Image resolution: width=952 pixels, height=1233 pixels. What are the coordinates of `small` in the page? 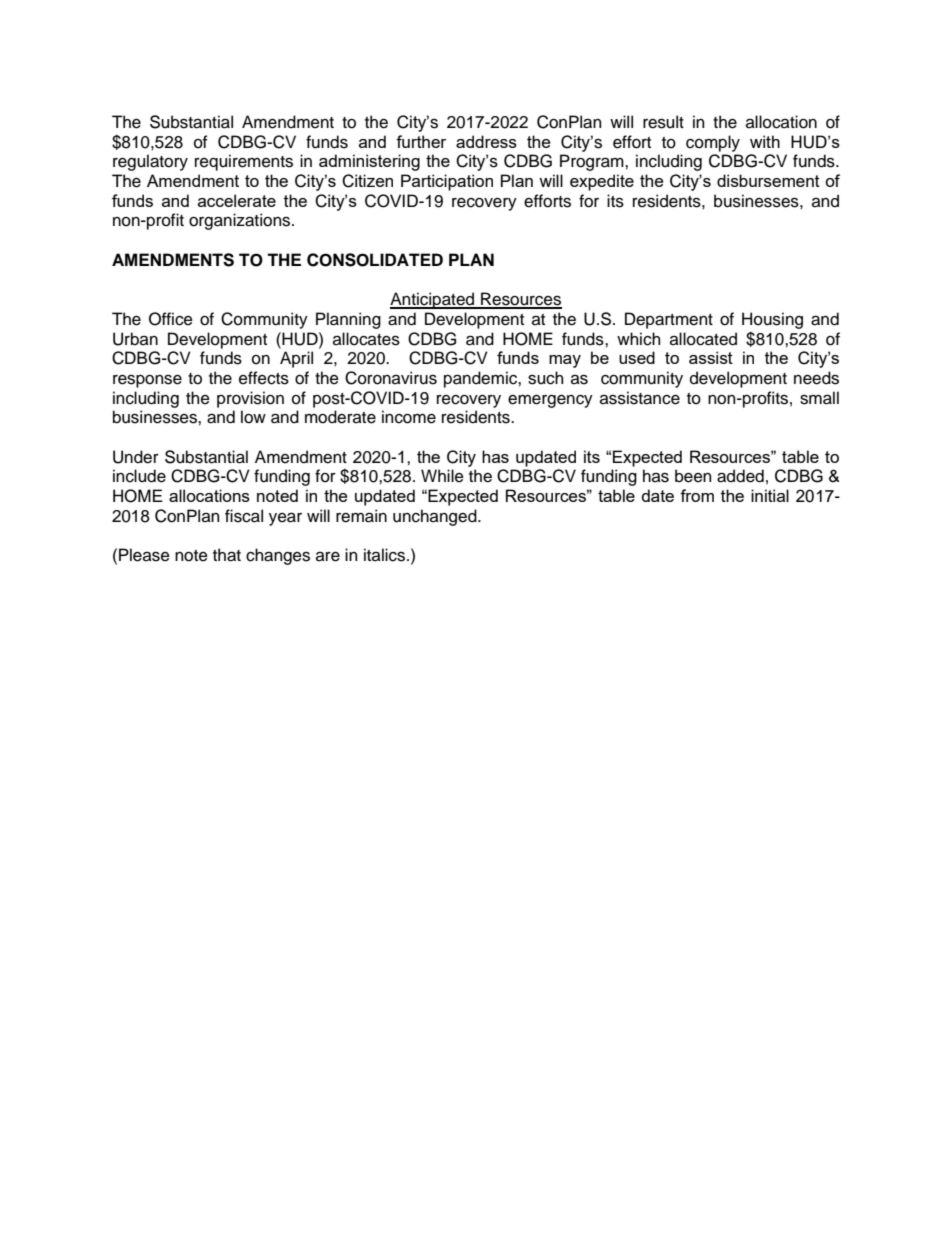 It's located at (819, 398).
